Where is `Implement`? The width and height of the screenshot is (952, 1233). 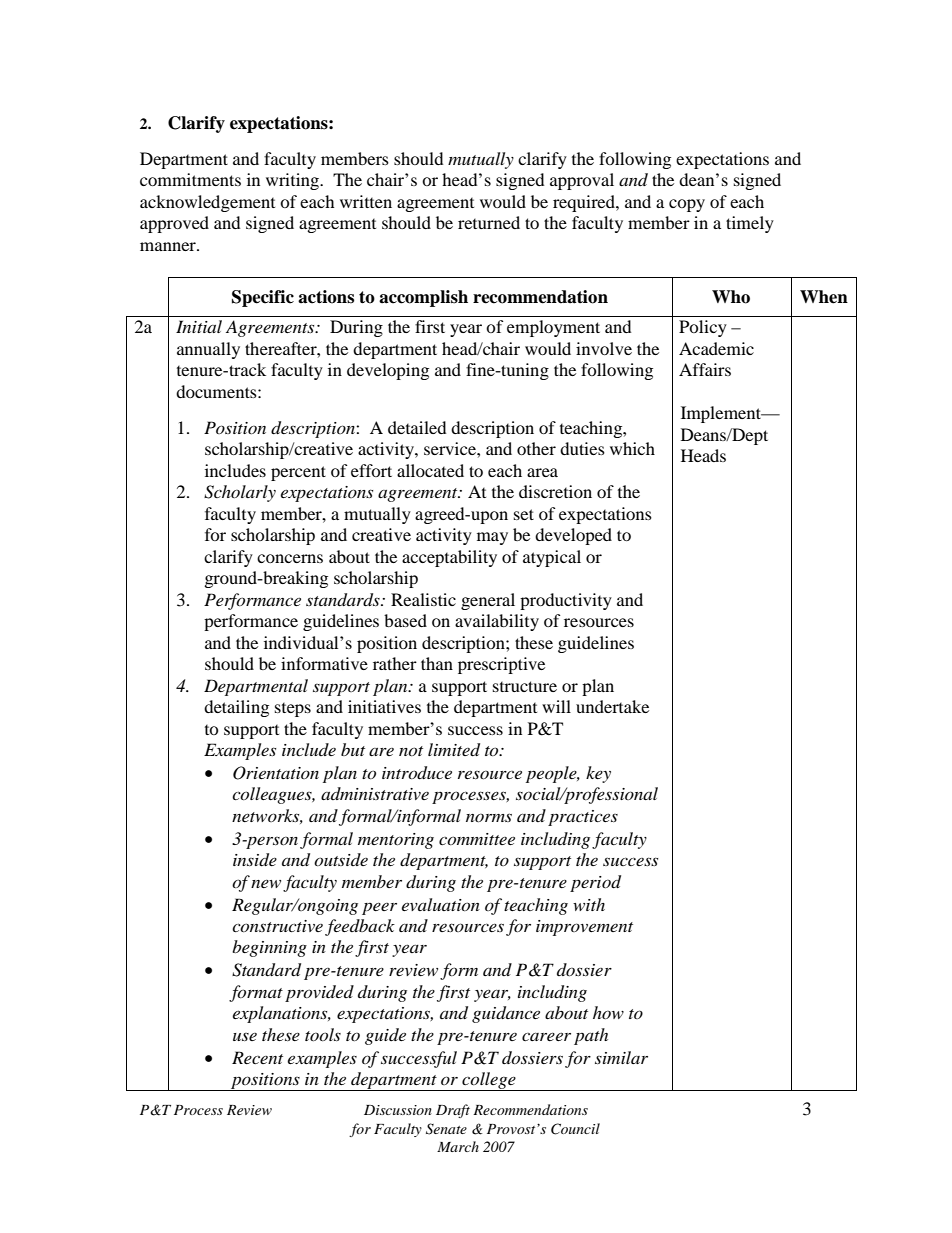
Implement is located at coordinates (722, 414).
